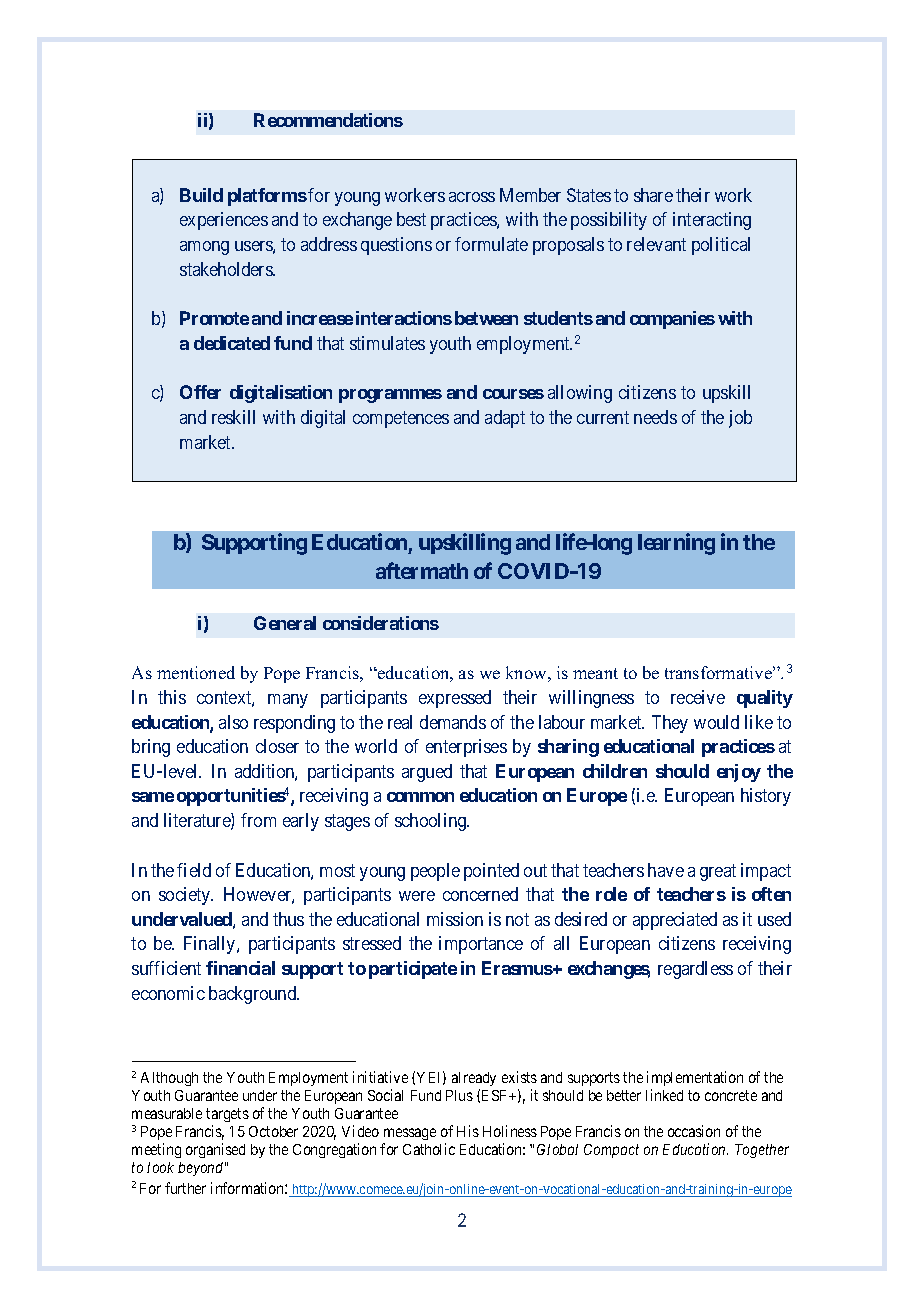 The image size is (924, 1308). Describe the element at coordinates (429, 1149) in the screenshot. I see `Catholic` at that location.
